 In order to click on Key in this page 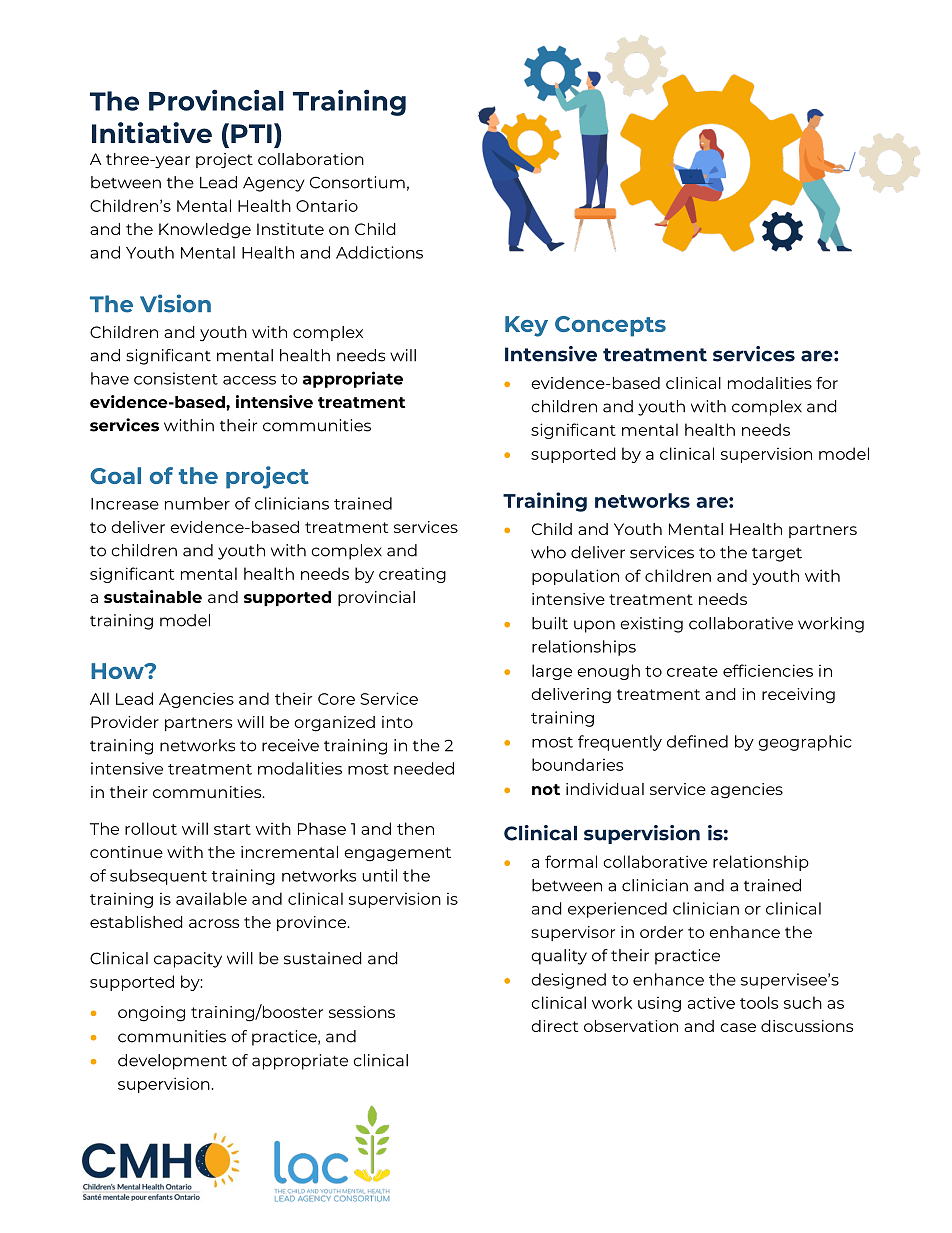, I will do `click(526, 326)`.
